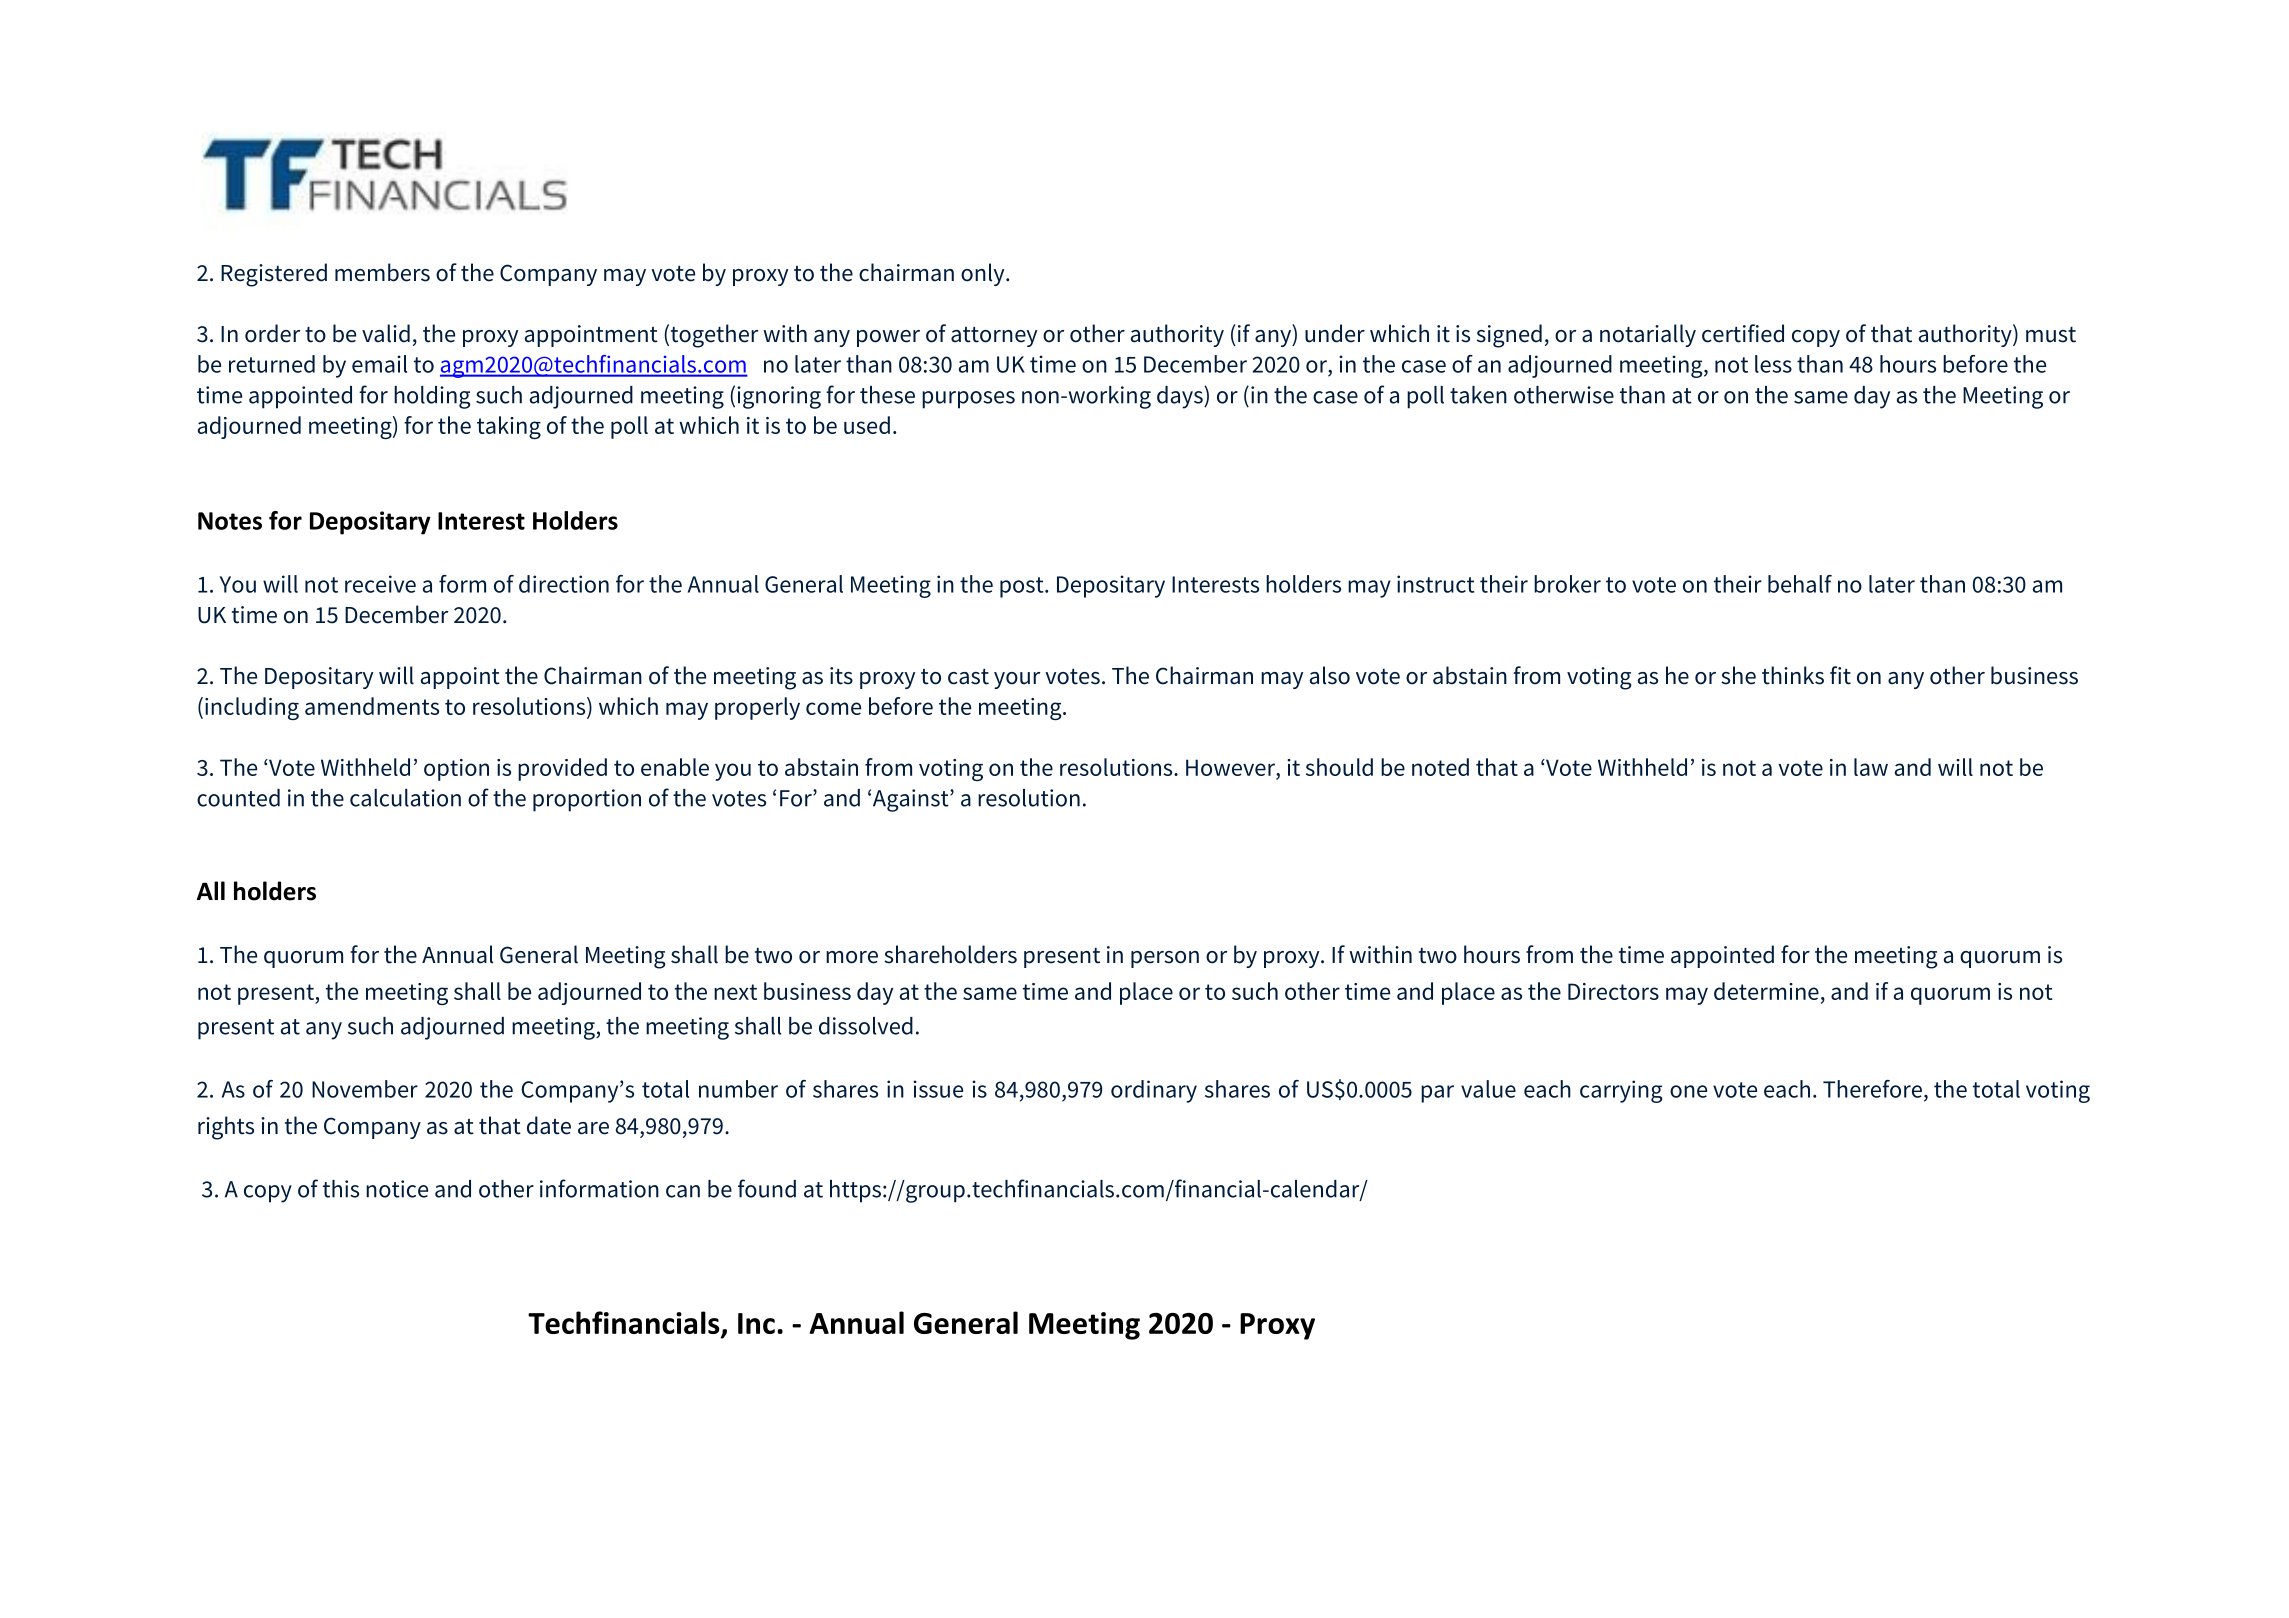 Image resolution: width=2289 pixels, height=1618 pixels. Describe the element at coordinates (1231, 767) in the document. I see `However` at that location.
